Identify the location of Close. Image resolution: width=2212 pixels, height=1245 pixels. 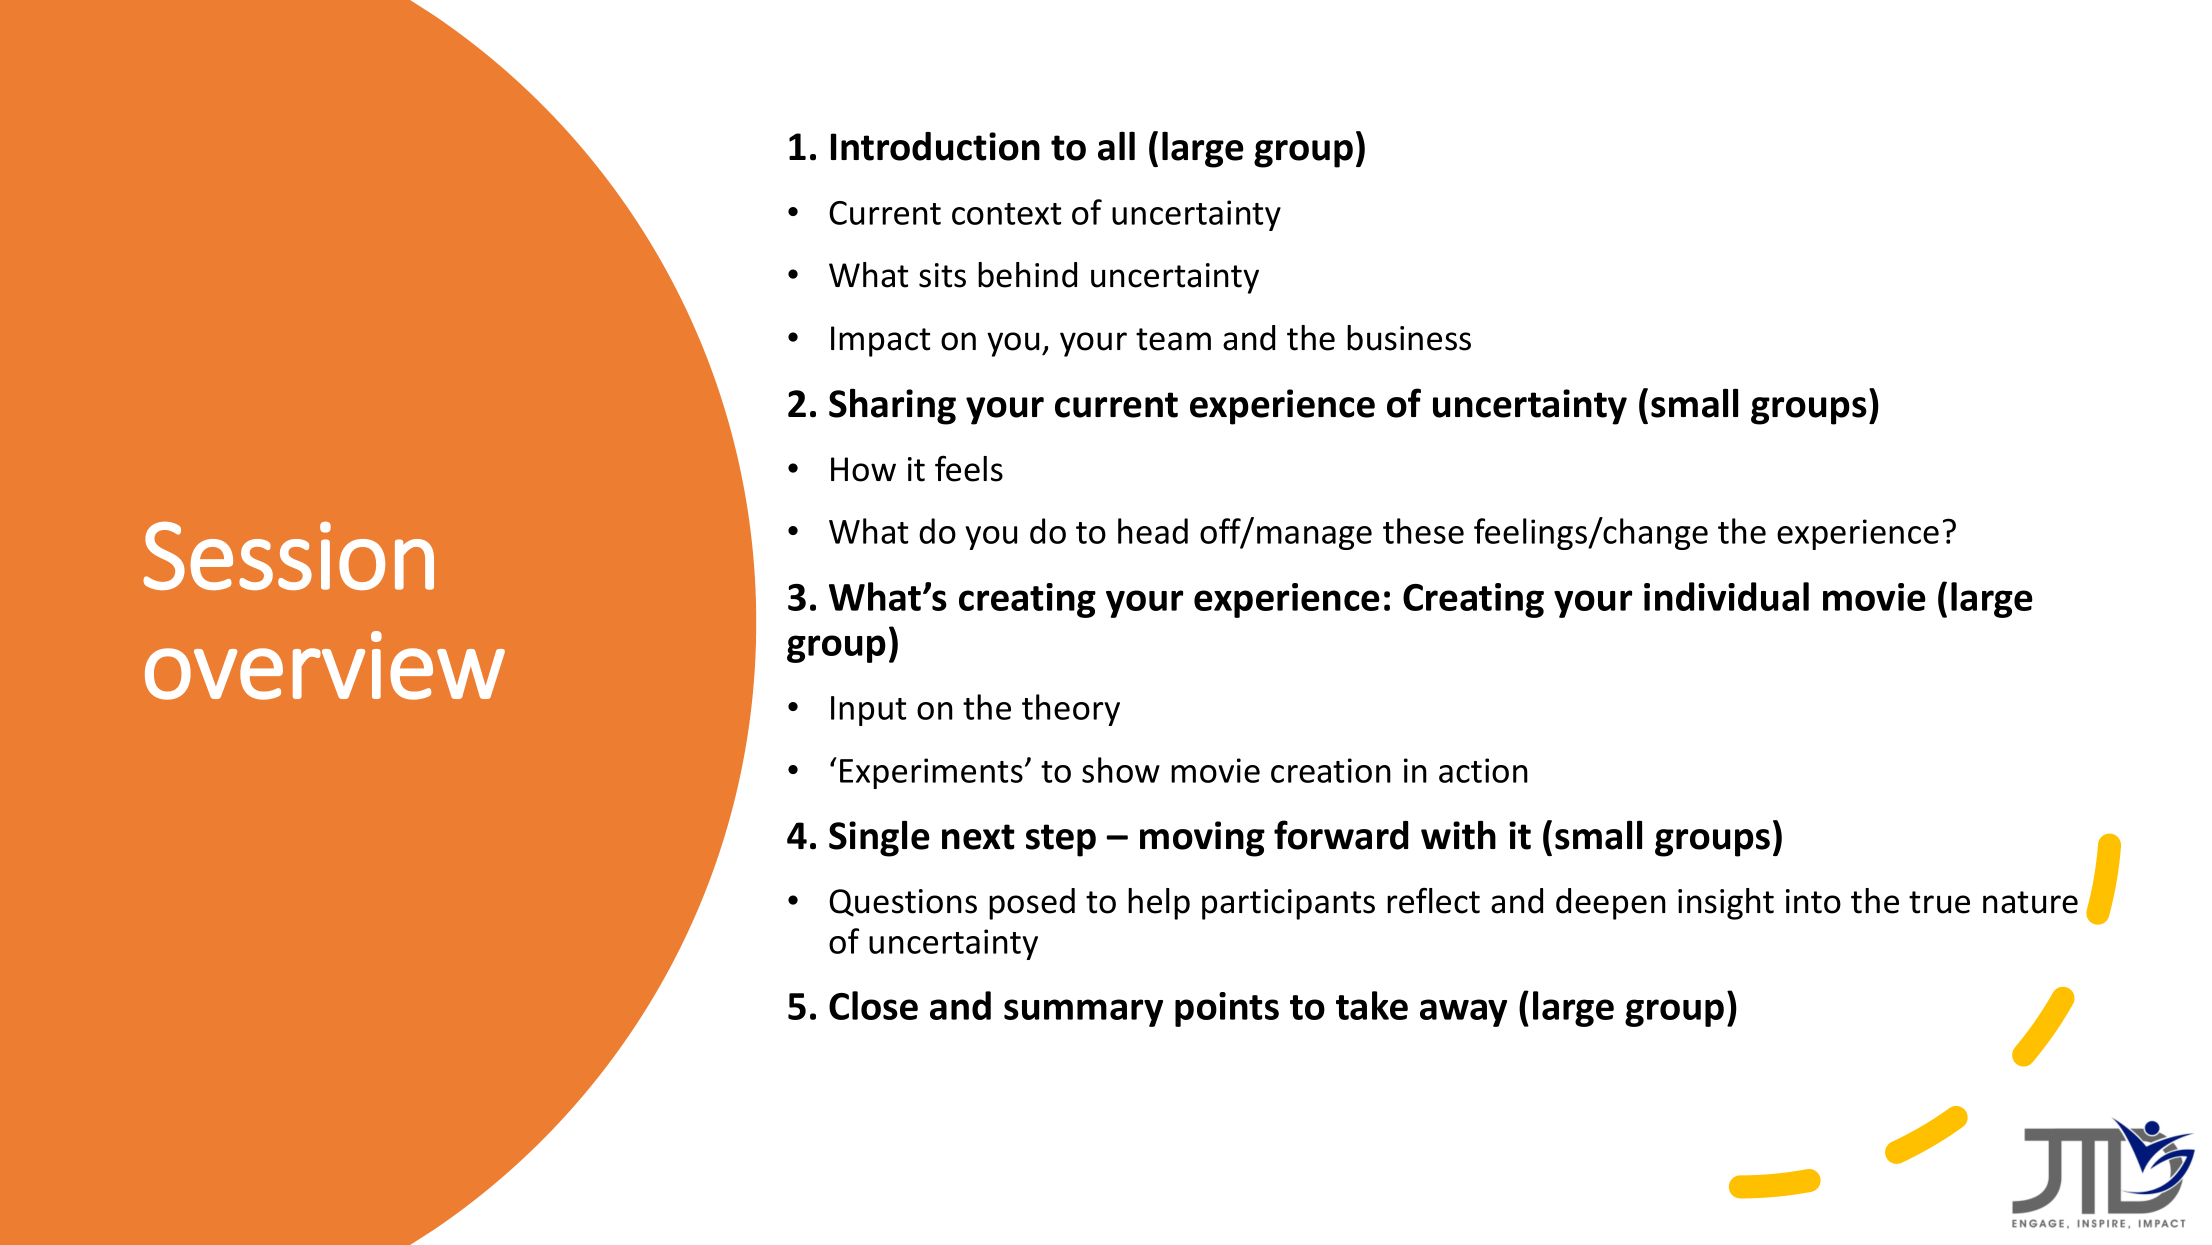
(873, 1005).
